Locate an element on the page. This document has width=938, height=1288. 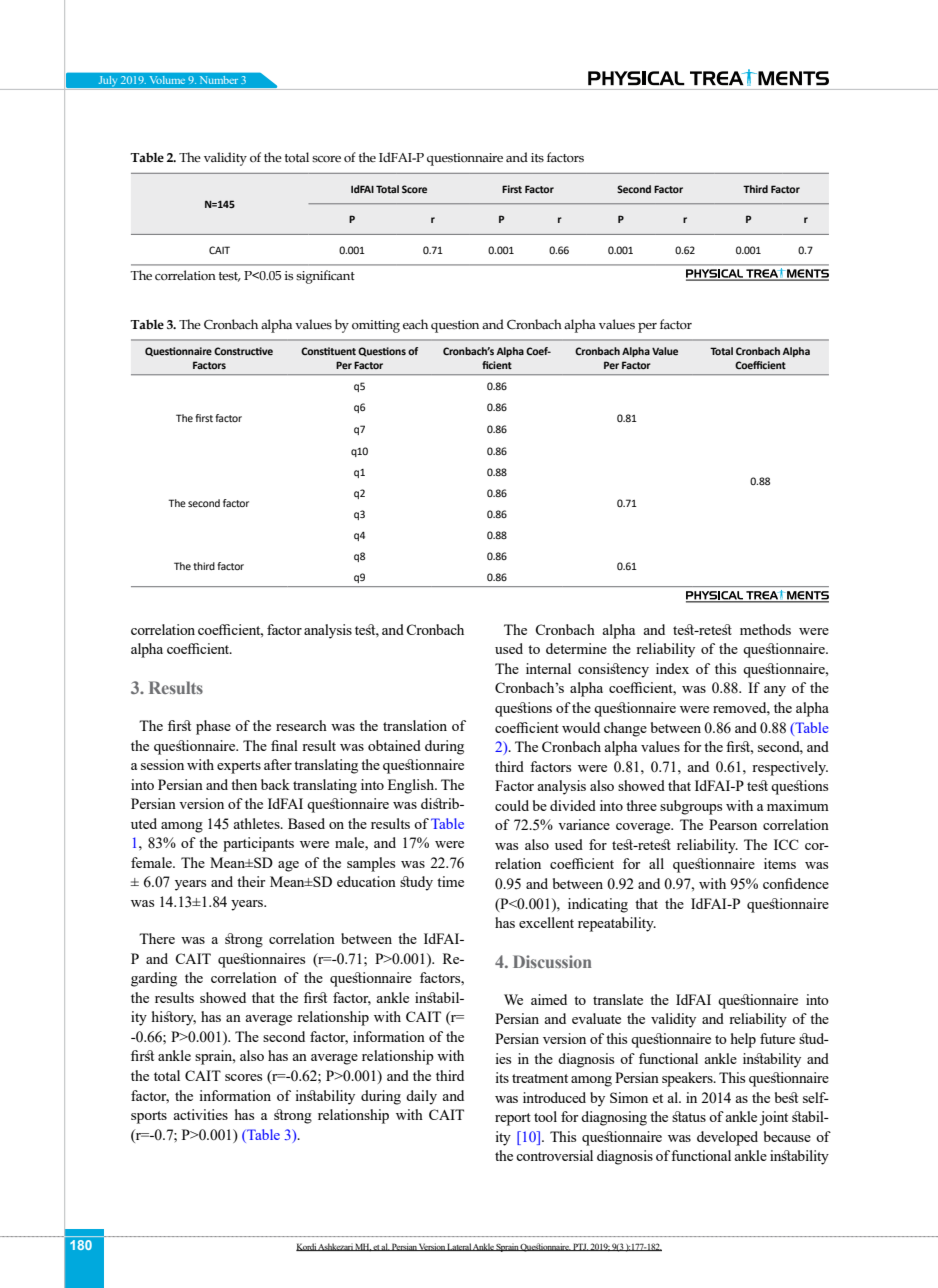
Number is located at coordinates (219, 80).
